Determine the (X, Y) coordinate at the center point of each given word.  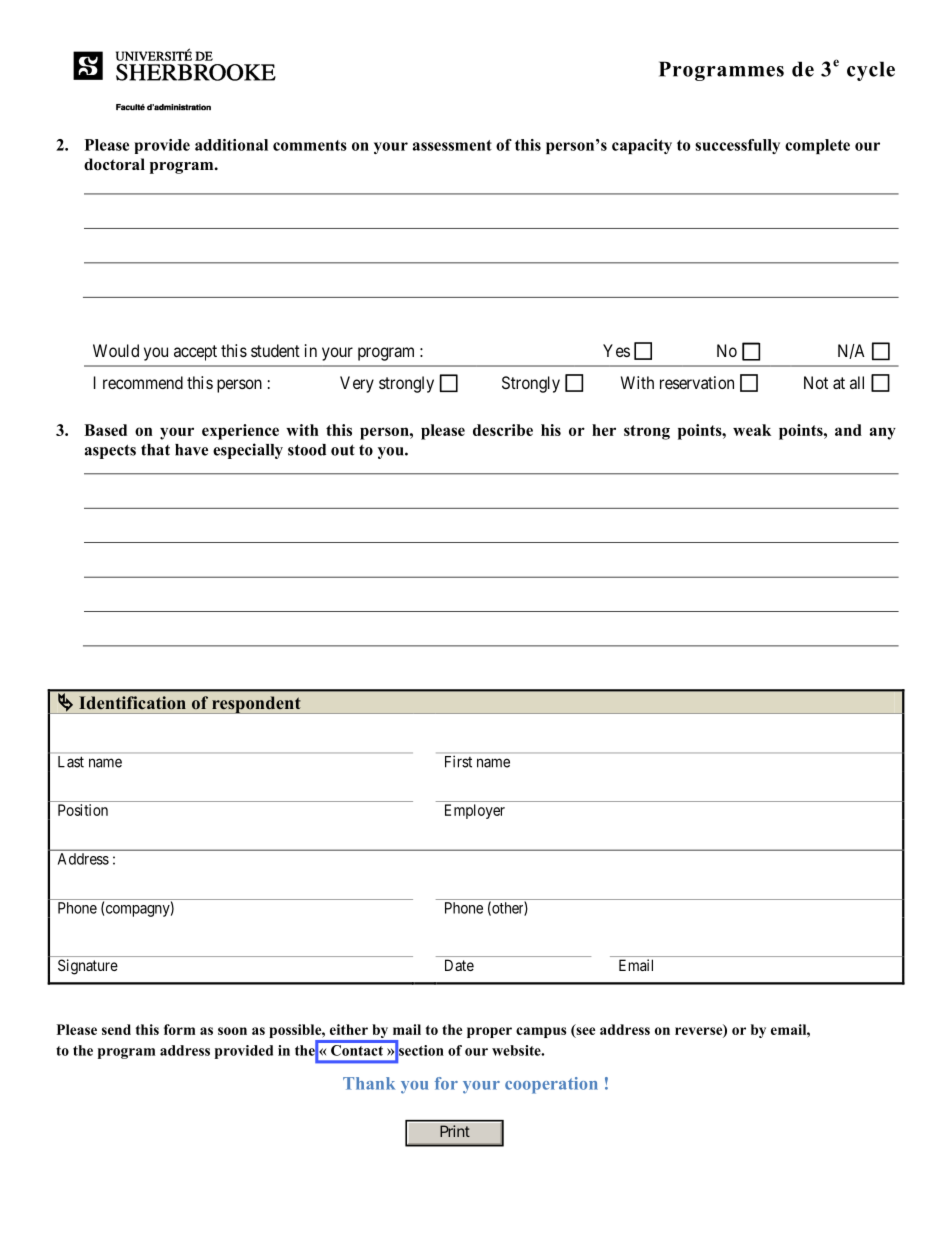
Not (816, 382)
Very (357, 384)
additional (231, 145)
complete (817, 146)
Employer (475, 811)
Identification (132, 702)
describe (503, 430)
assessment (452, 145)
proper (489, 1032)
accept (195, 353)
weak (752, 430)
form (179, 1029)
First (458, 762)
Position (83, 810)
